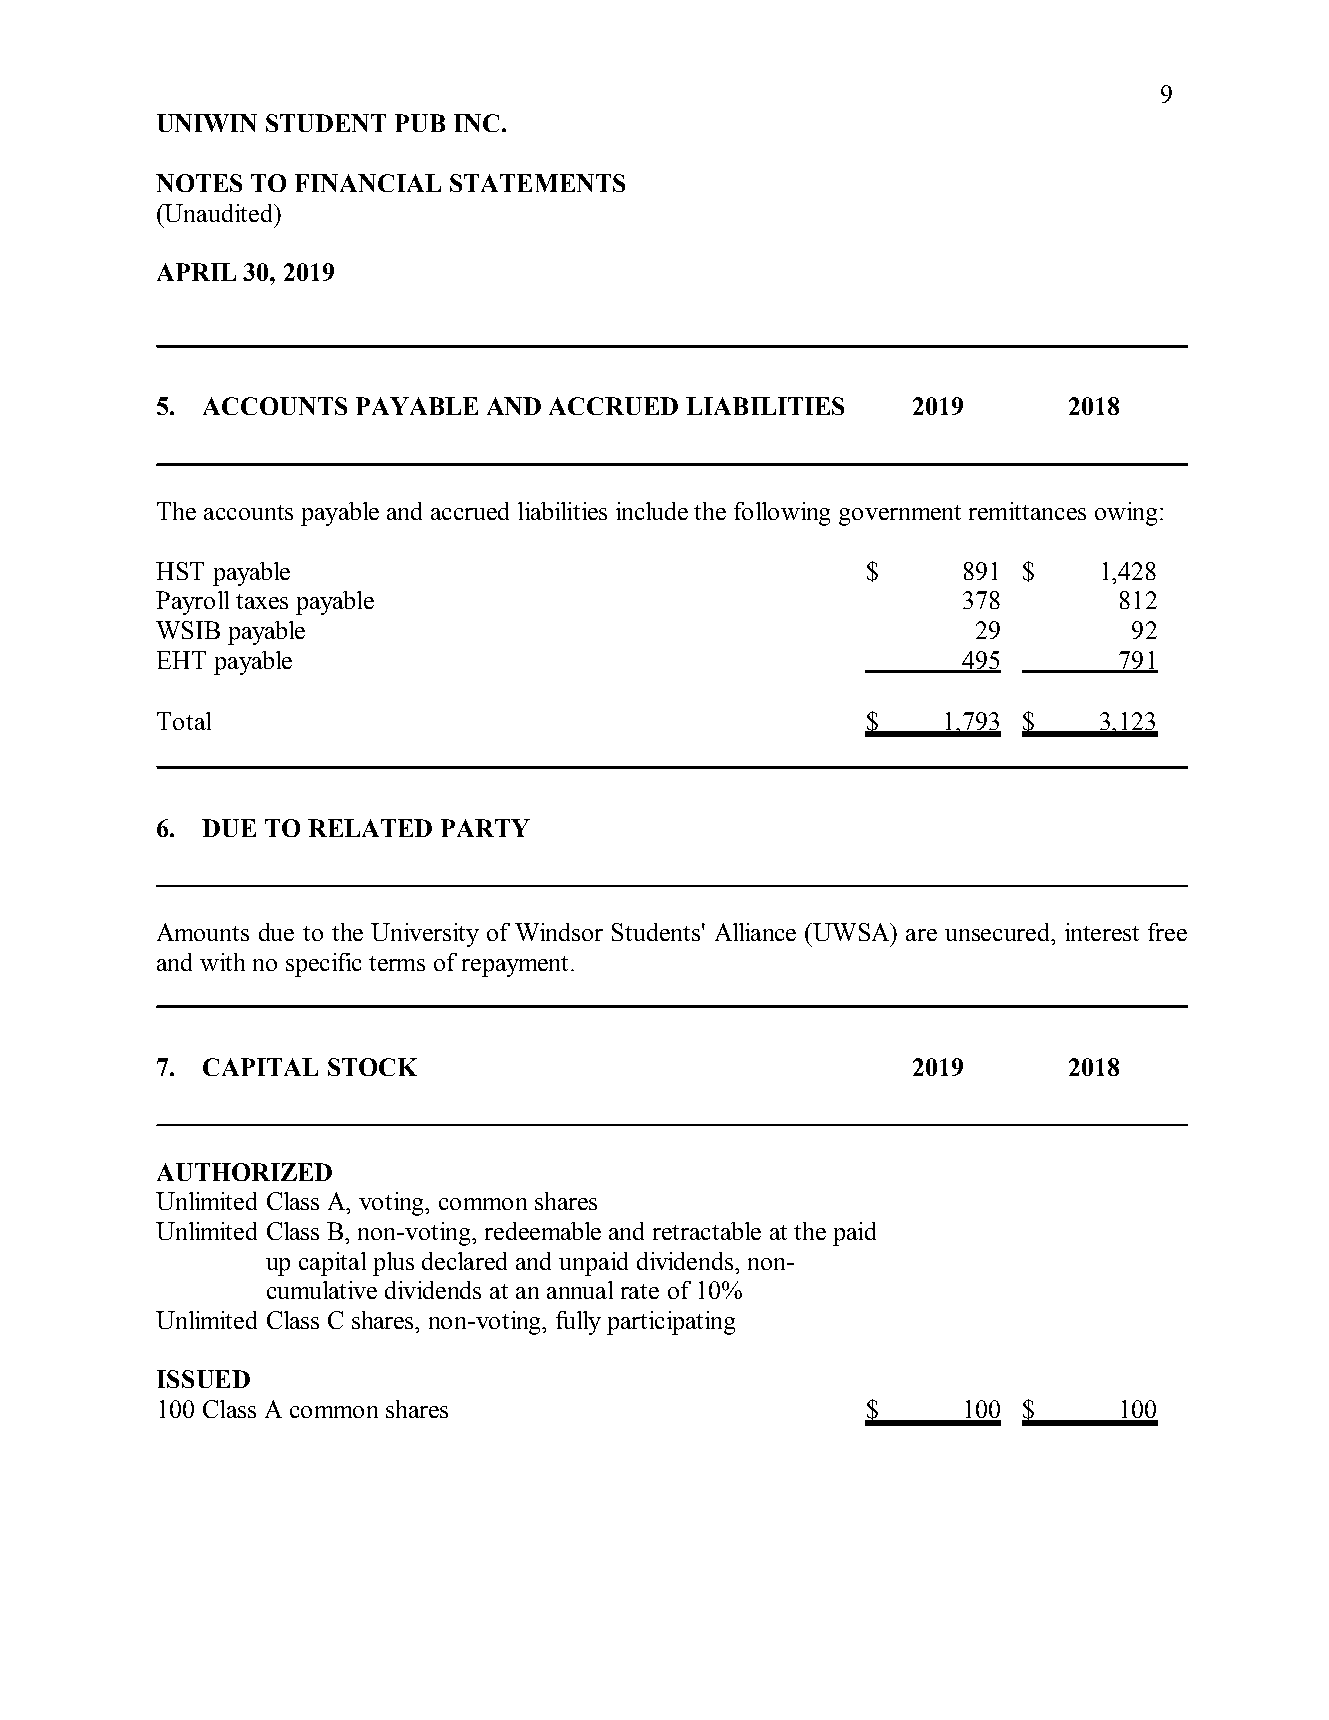 This page has width=1329, height=1720. I want to click on FINANCIAL, so click(368, 183).
